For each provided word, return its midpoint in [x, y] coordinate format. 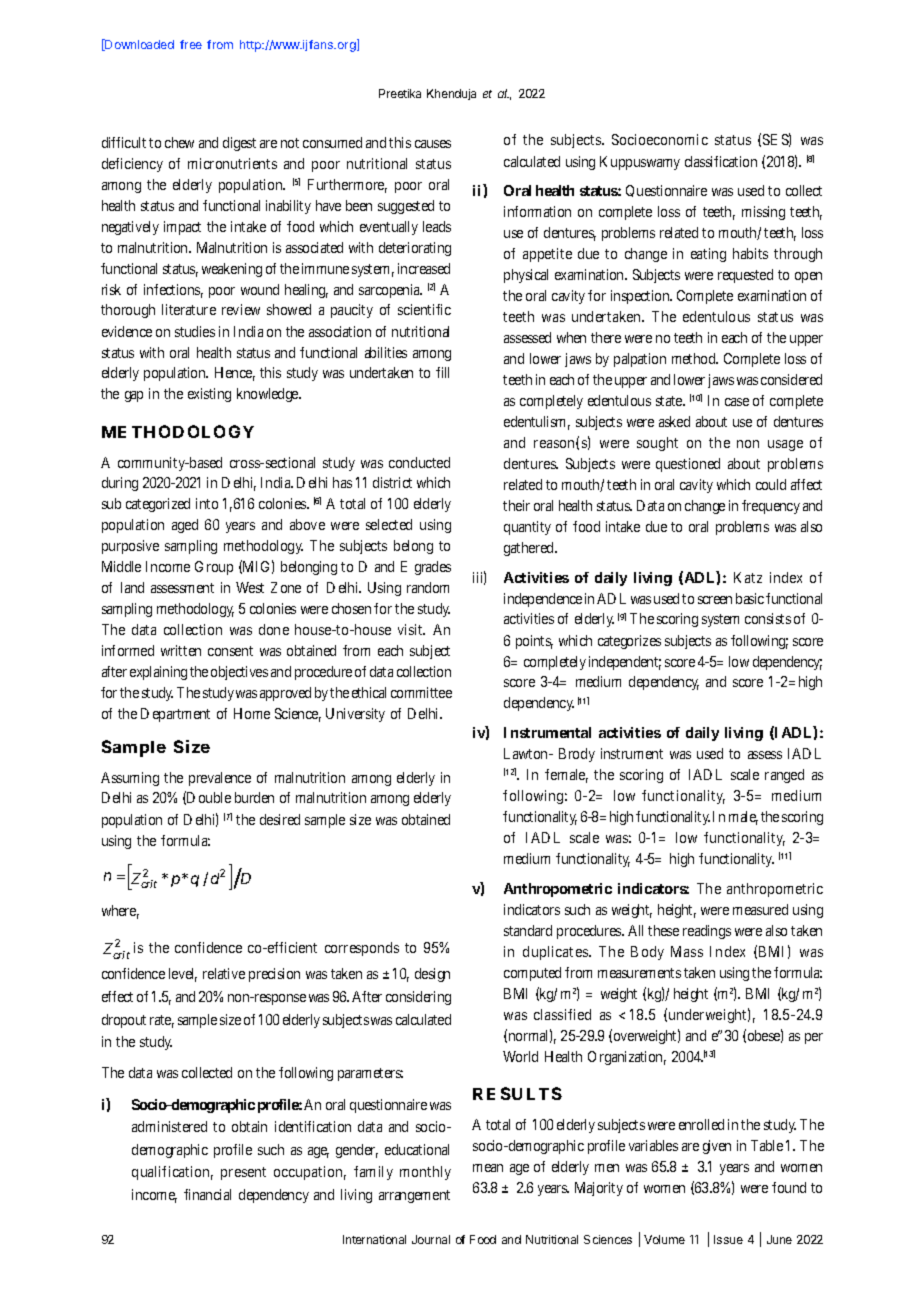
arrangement [414, 1196]
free [191, 44]
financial [207, 1194]
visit [411, 629]
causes [433, 144]
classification [721, 161]
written [181, 650]
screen [715, 600]
